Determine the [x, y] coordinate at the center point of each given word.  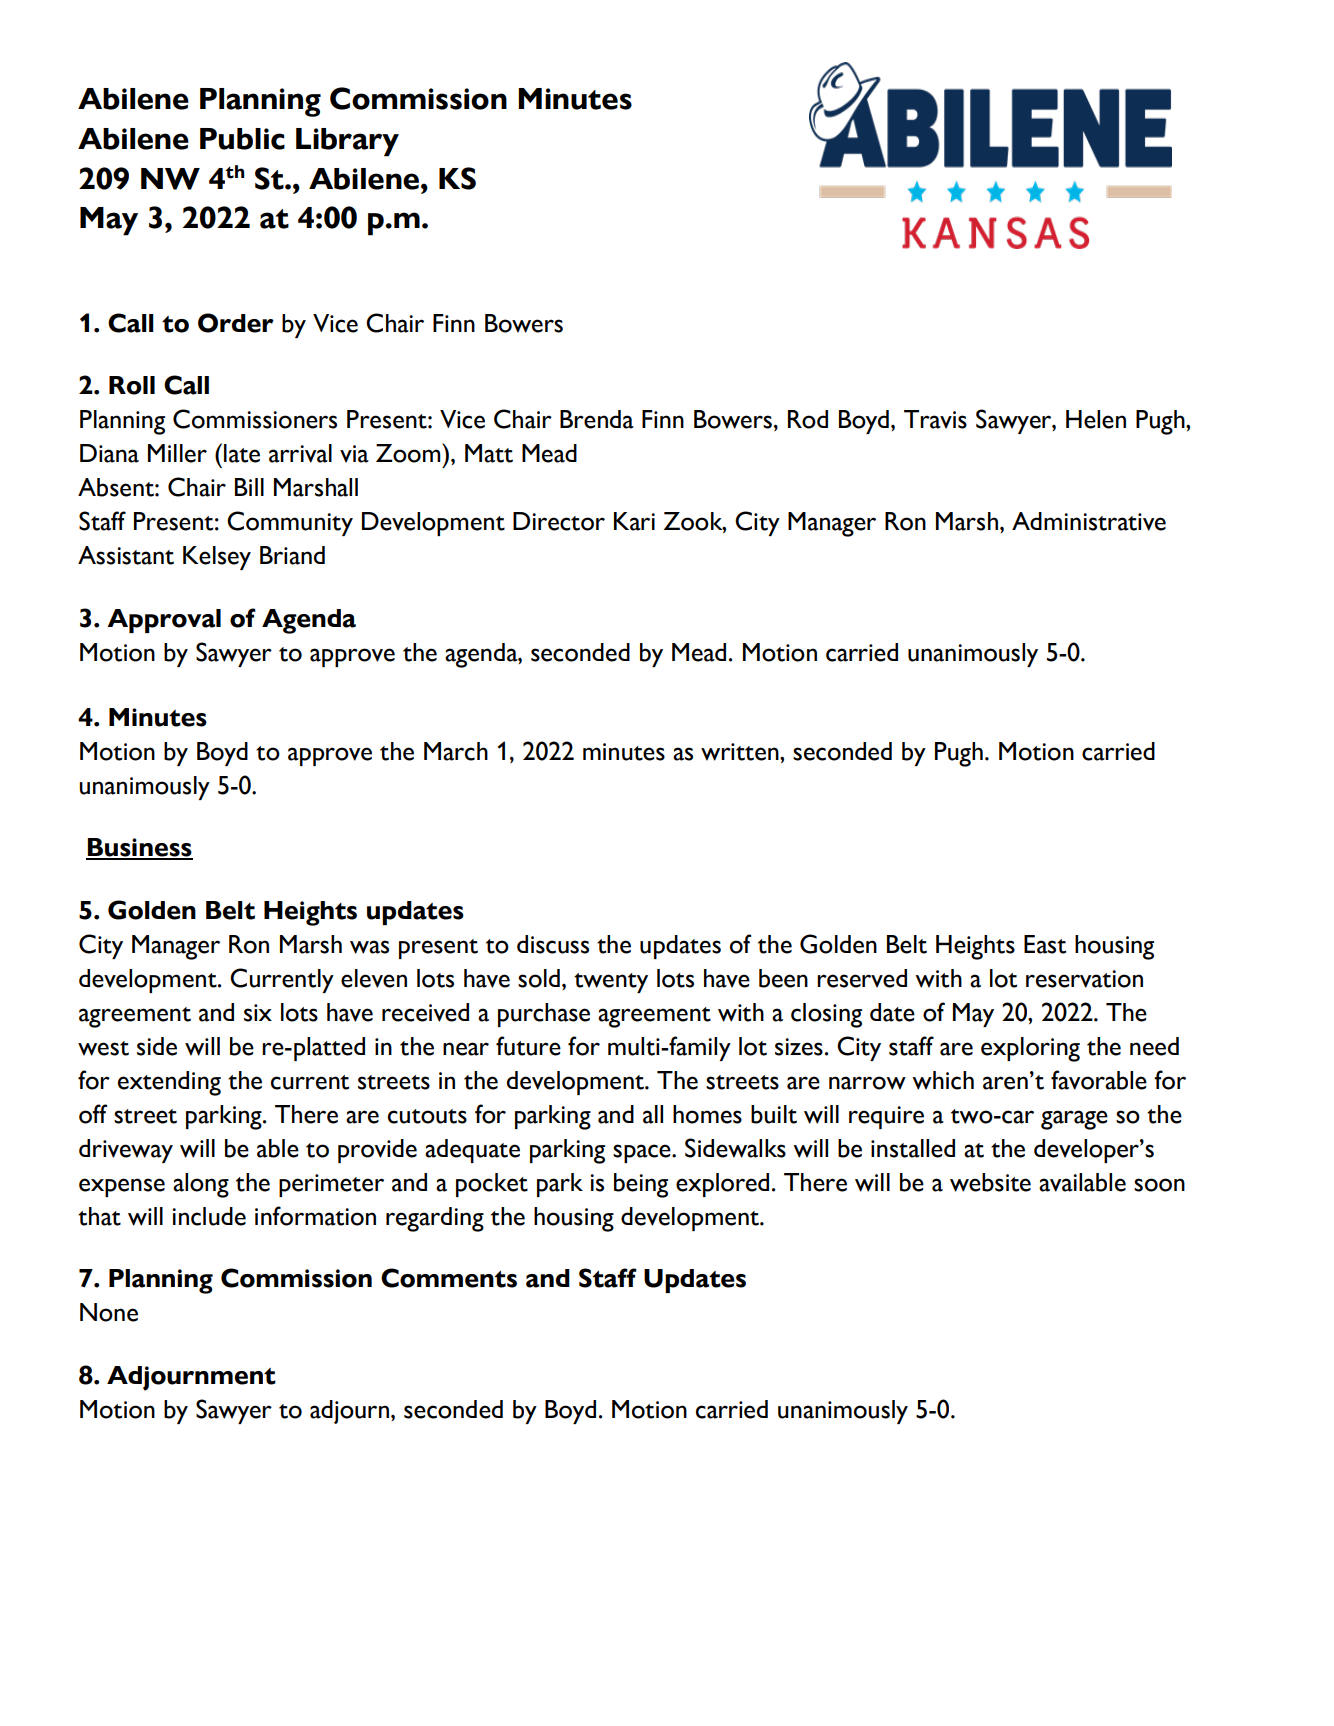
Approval [164, 621]
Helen [1096, 419]
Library [347, 142]
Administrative [1089, 521]
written [741, 752]
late [242, 453]
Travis [935, 419]
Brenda [597, 419]
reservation [1084, 979]
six [258, 1013]
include [209, 1216]
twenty [611, 983]
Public [242, 139]
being [641, 1185]
